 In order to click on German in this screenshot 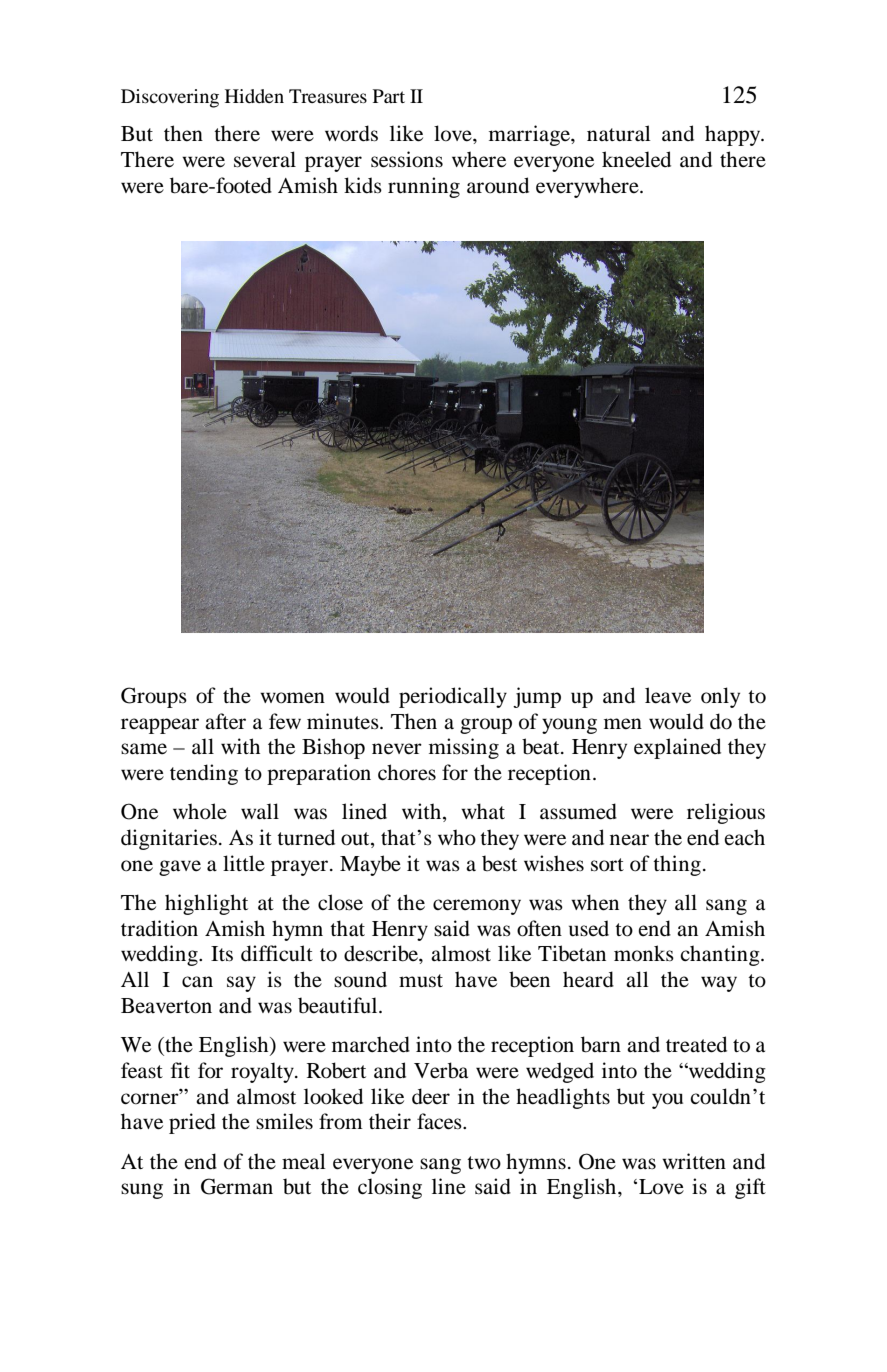, I will do `click(237, 1186)`.
